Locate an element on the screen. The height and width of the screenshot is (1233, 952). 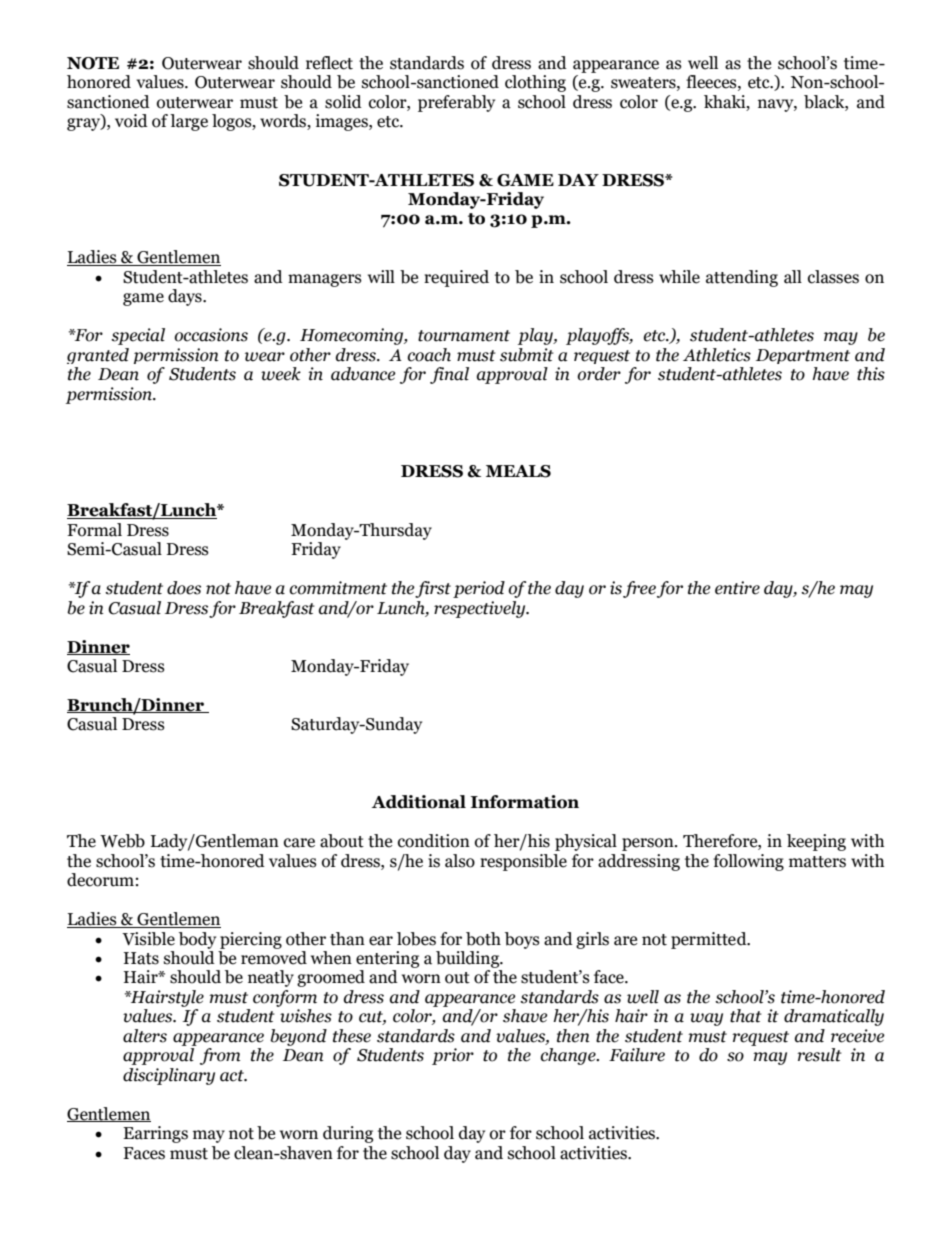
prior is located at coordinates (453, 1056).
